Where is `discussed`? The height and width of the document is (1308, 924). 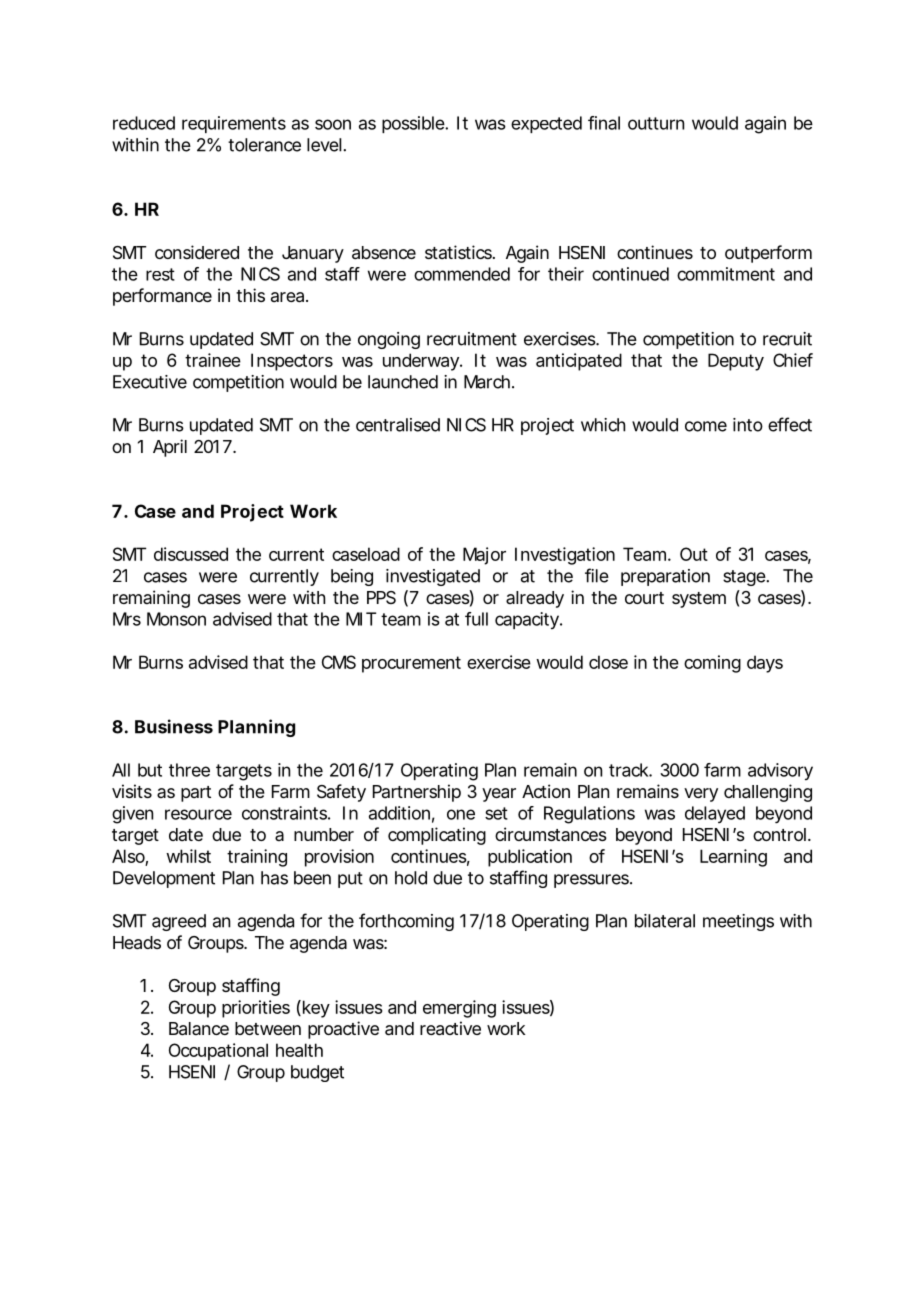 discussed is located at coordinates (191, 554).
